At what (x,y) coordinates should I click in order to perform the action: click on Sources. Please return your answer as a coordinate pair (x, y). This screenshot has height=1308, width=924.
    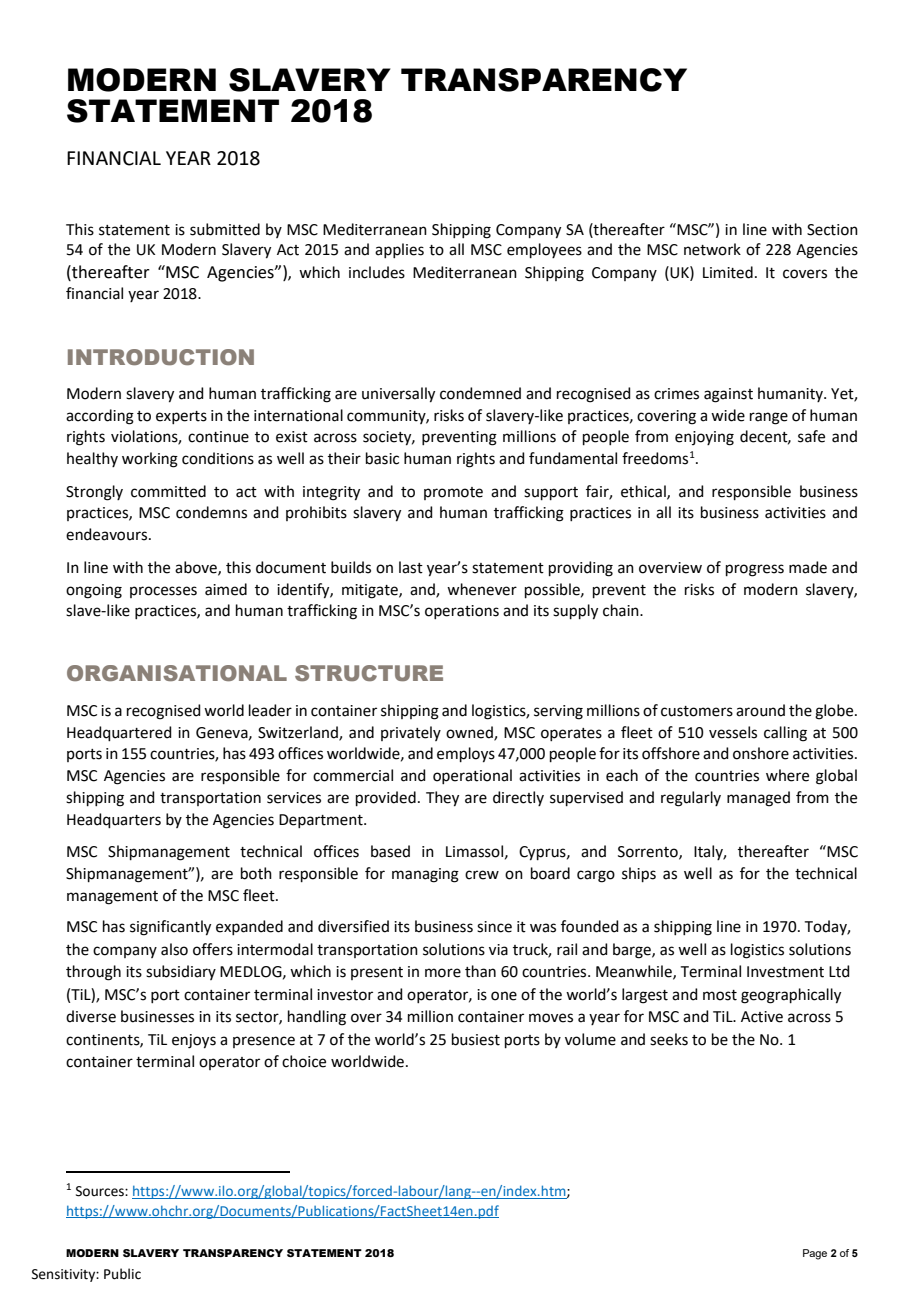
    Looking at the image, I should click on (101, 1191).
